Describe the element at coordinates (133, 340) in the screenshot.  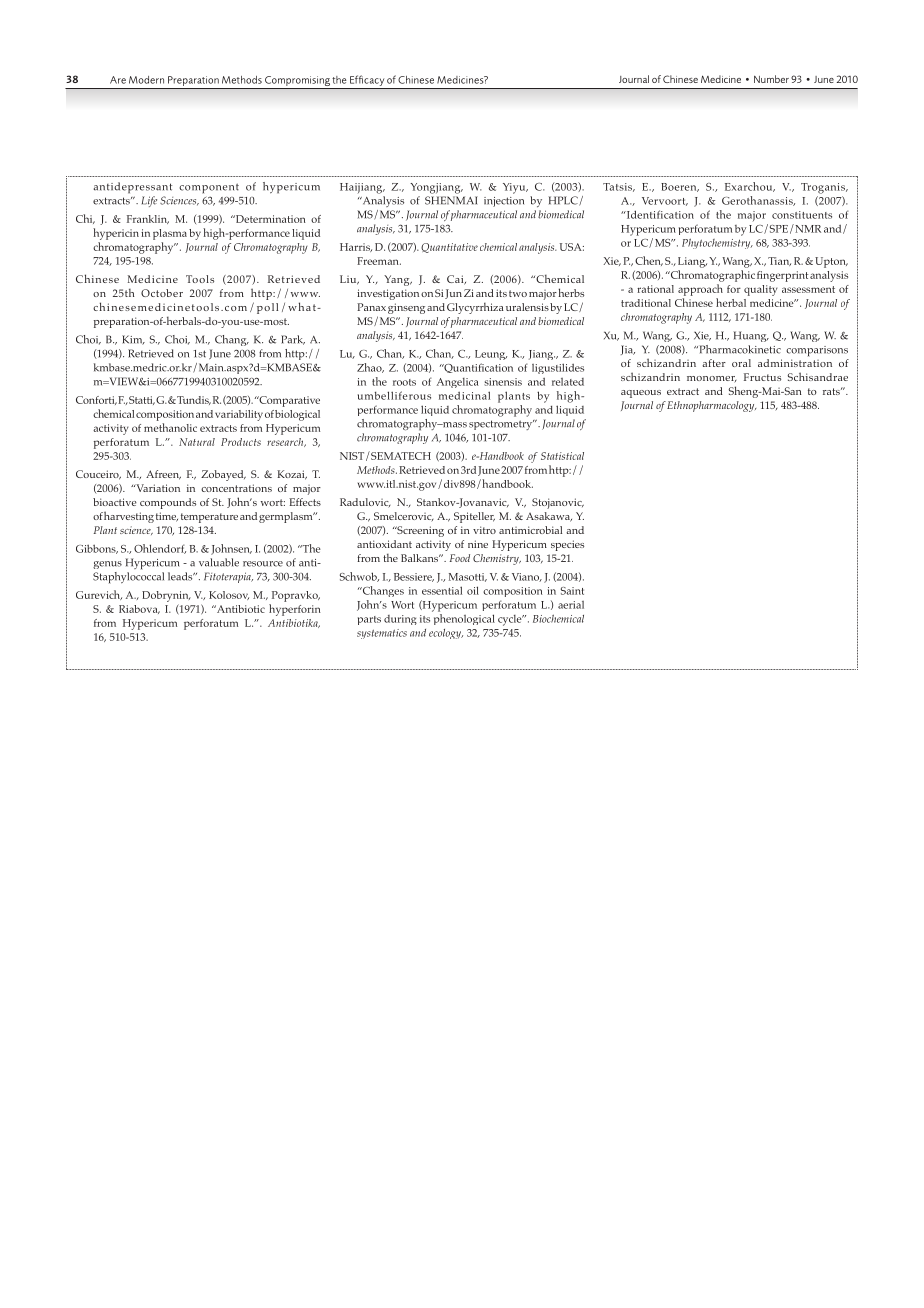
I see `Kim` at that location.
